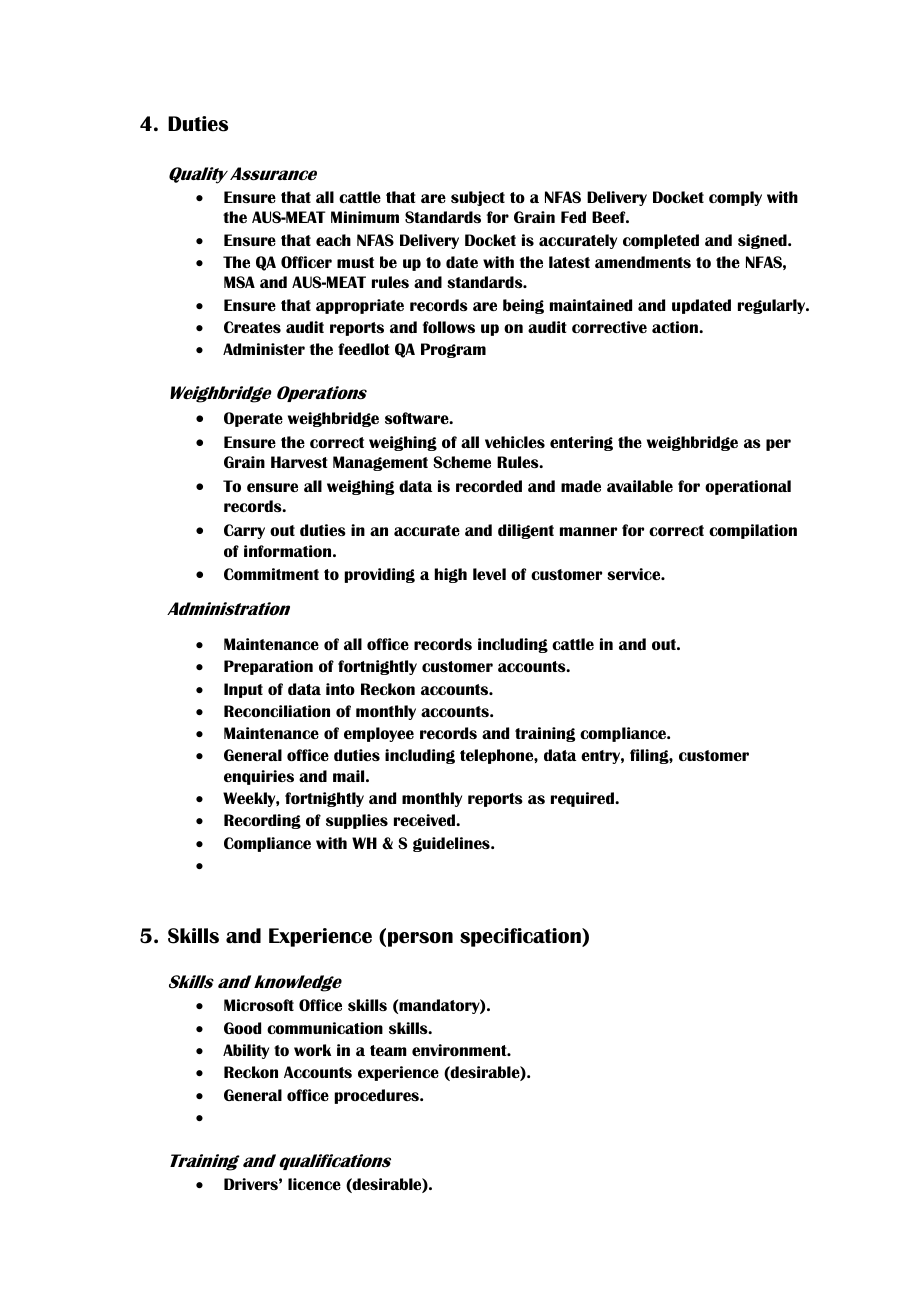 The width and height of the image is (924, 1308). Describe the element at coordinates (735, 198) in the image. I see `comply` at that location.
